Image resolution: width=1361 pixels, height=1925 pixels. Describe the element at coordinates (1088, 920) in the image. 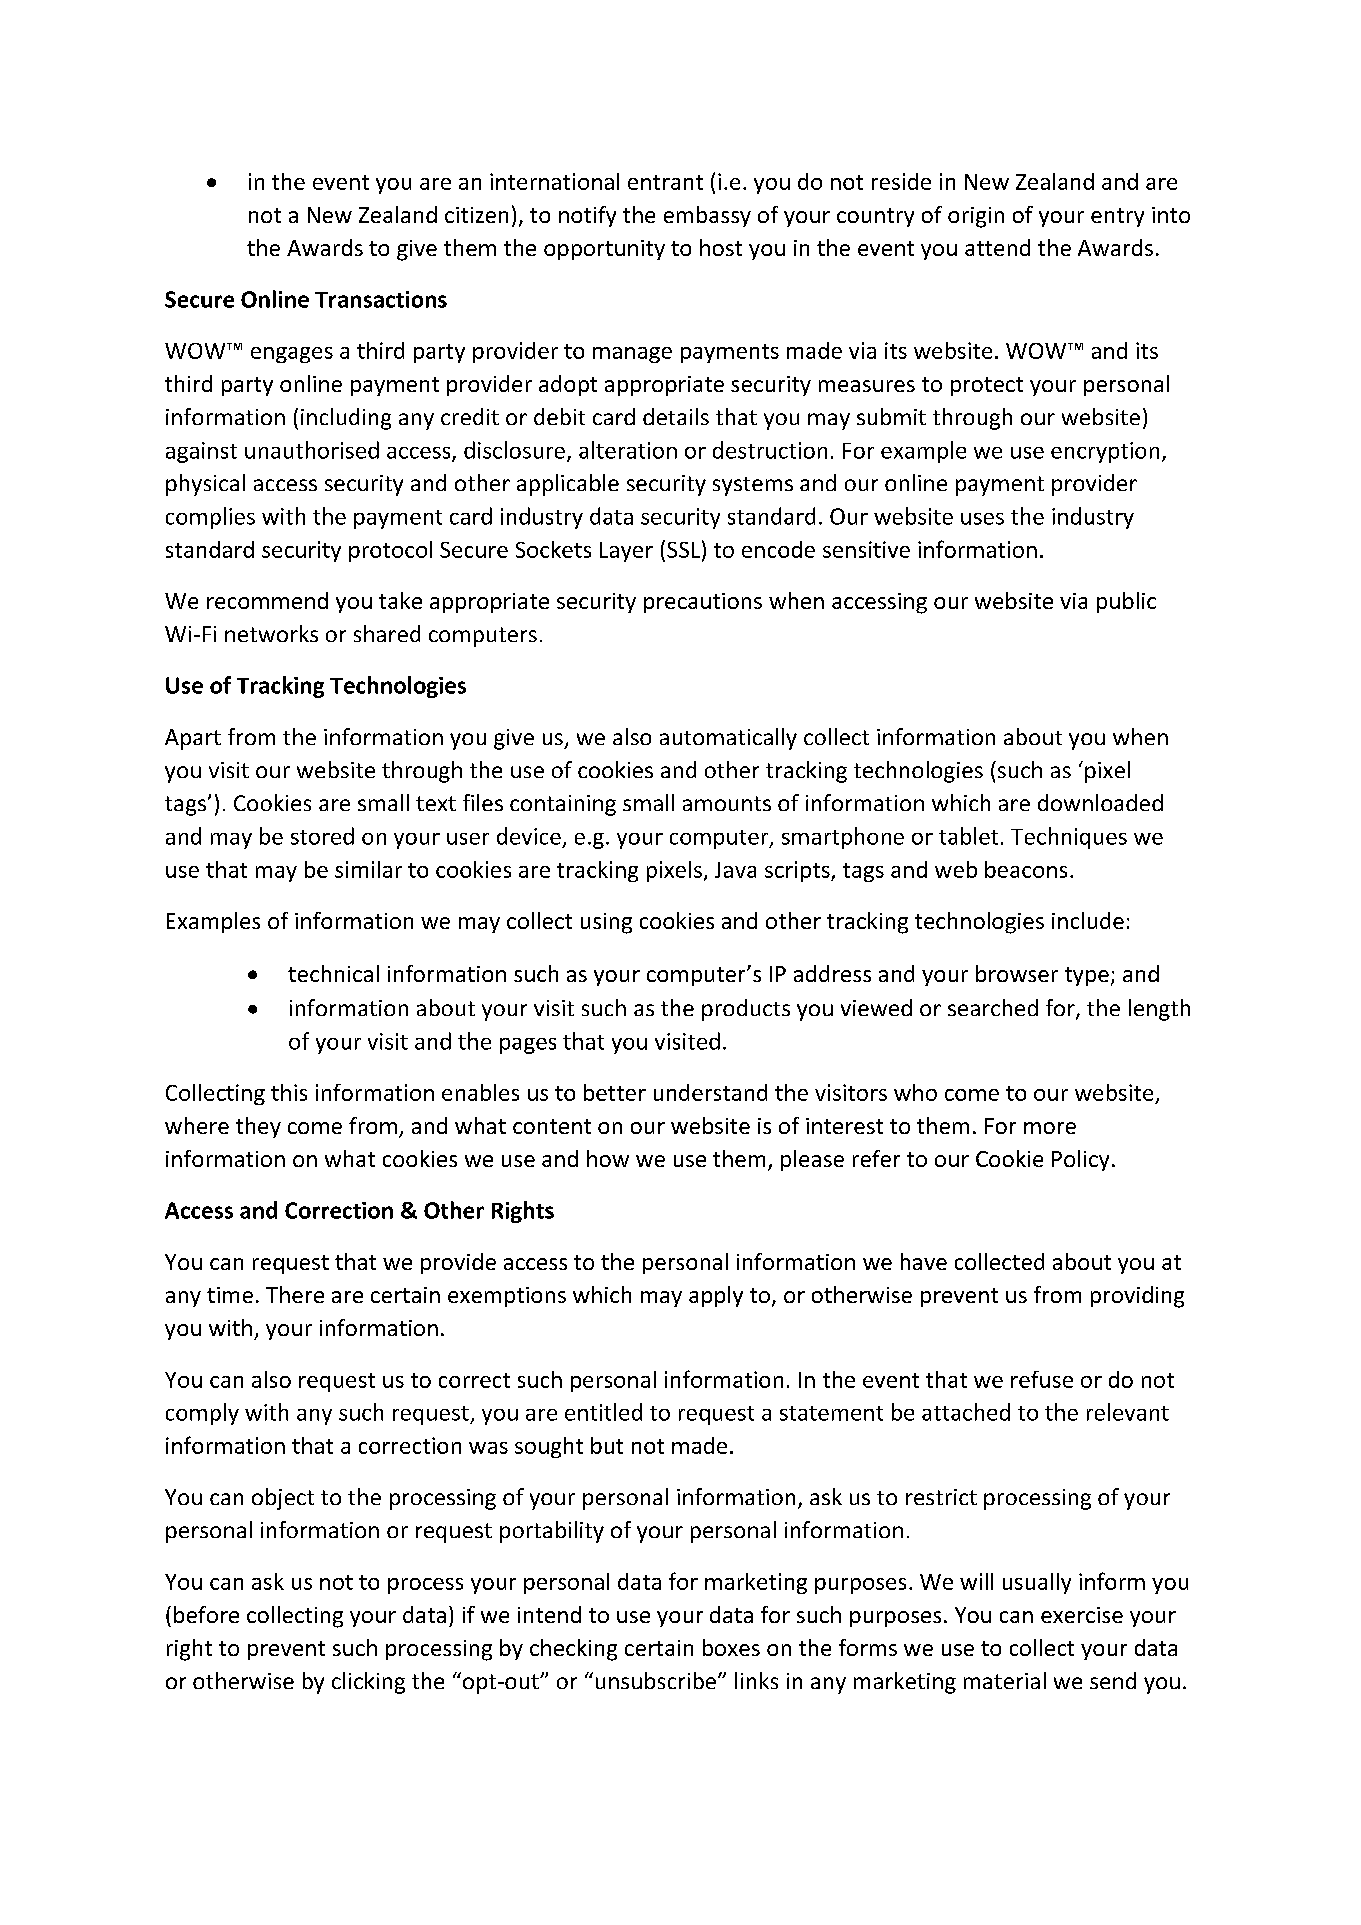

I see `include` at that location.
